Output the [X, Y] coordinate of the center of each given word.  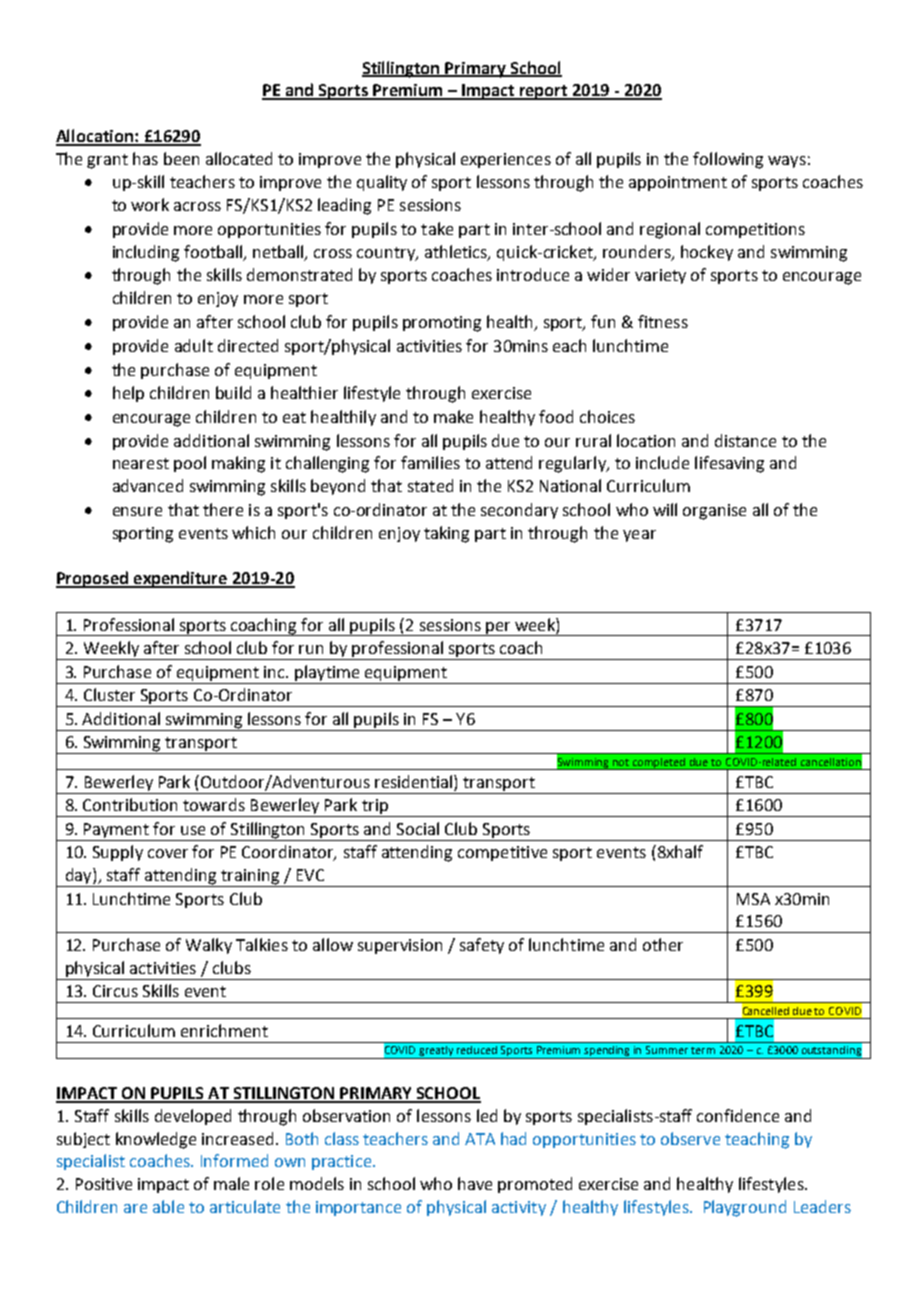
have [475, 1183]
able [168, 1206]
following [728, 160]
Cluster [109, 694]
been [181, 158]
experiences [506, 160]
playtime [327, 673]
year [639, 536]
